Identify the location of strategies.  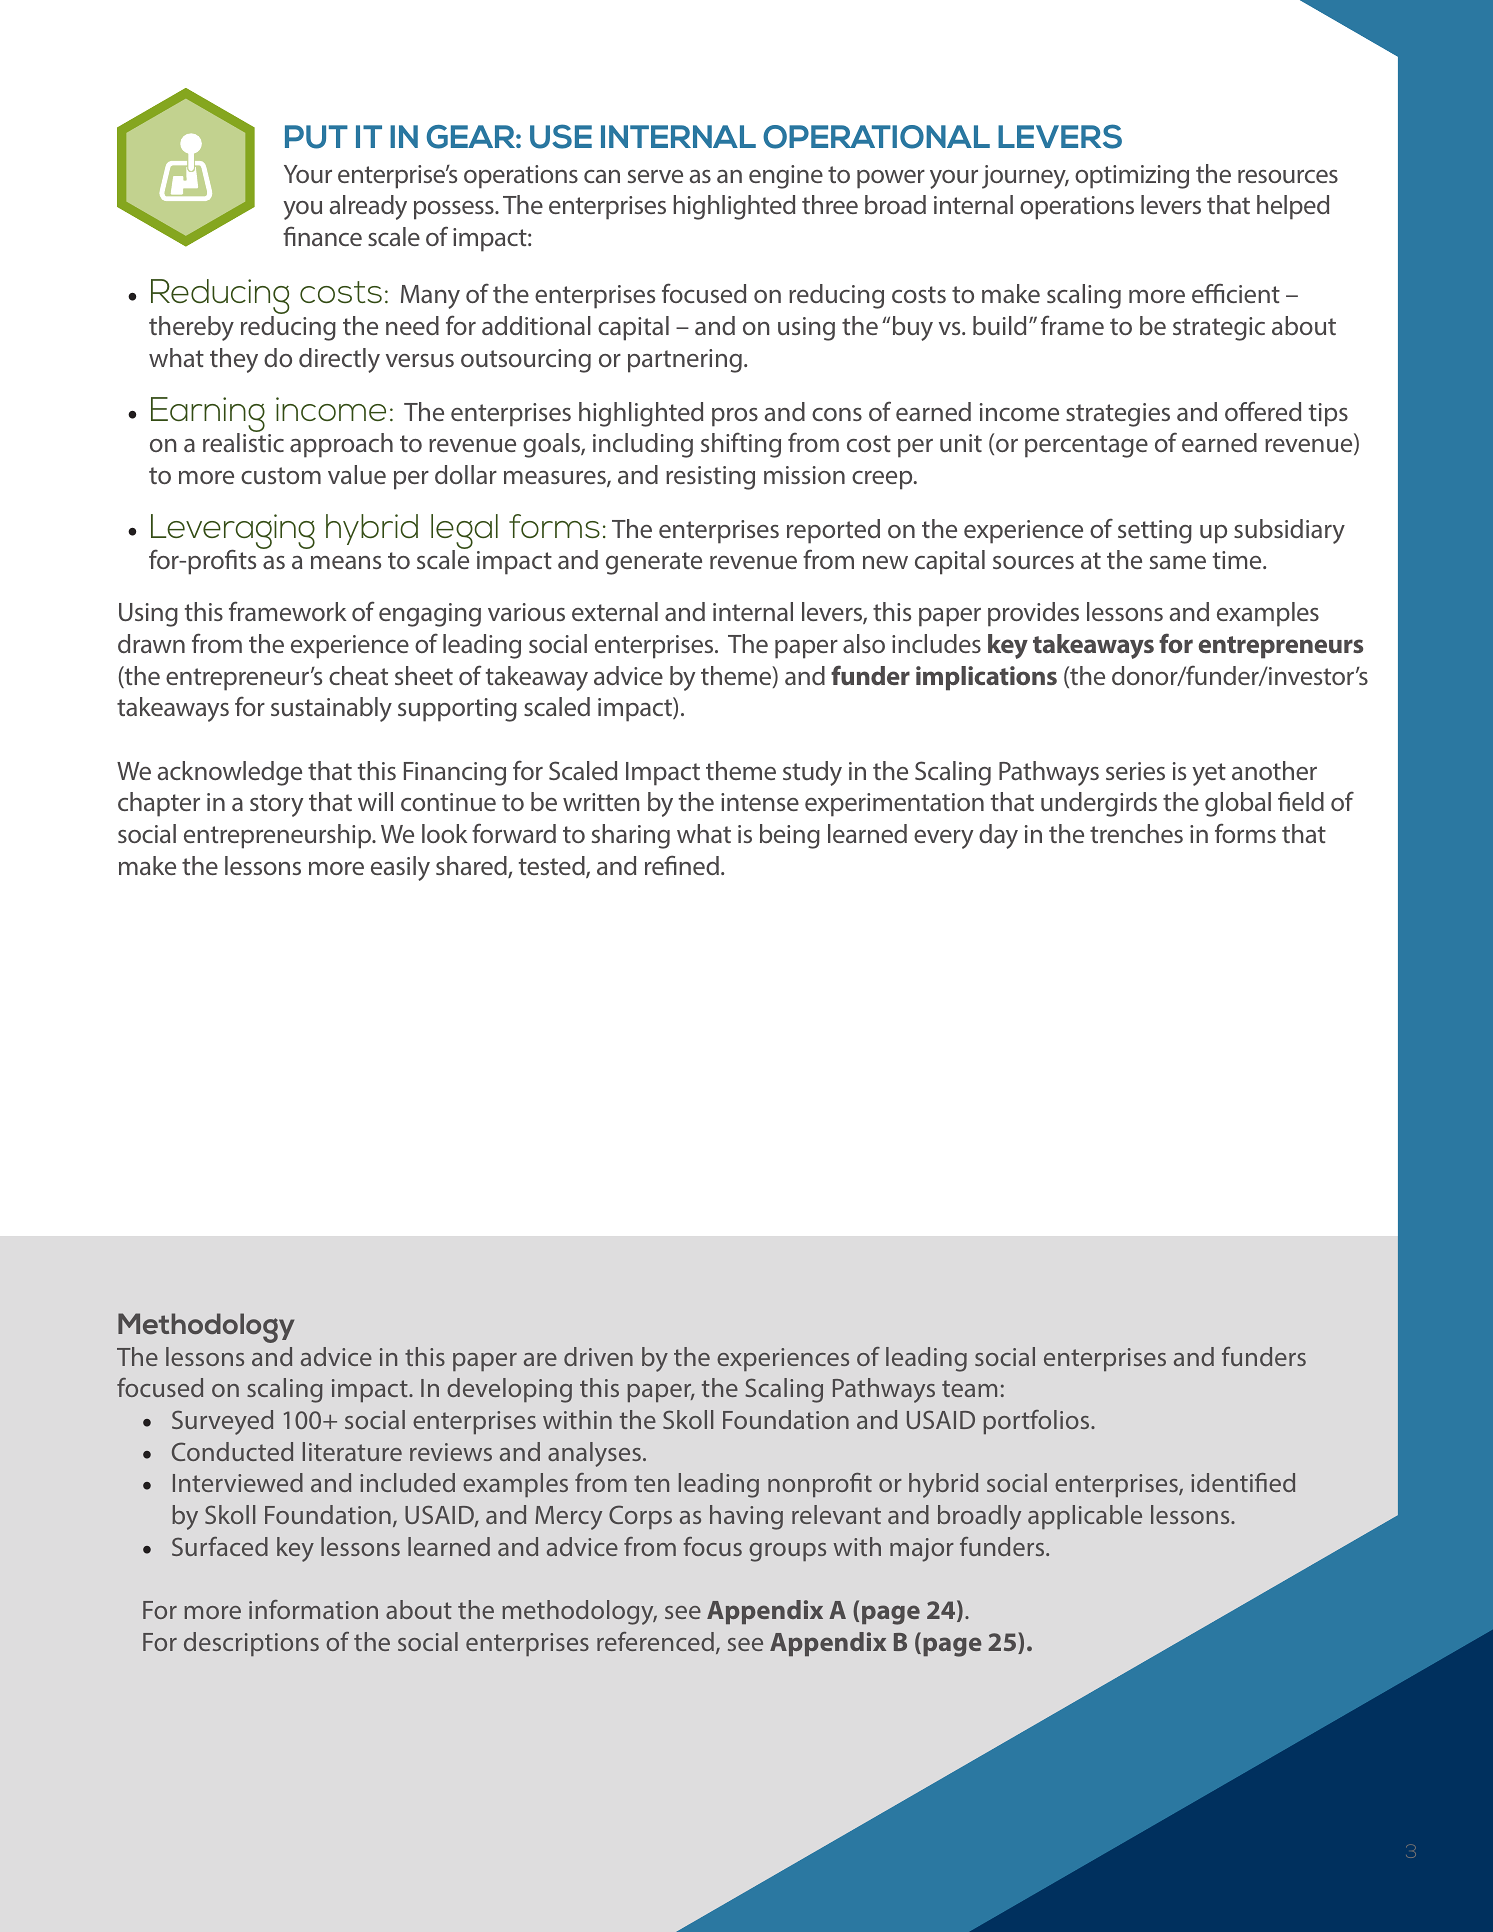
(1118, 415).
